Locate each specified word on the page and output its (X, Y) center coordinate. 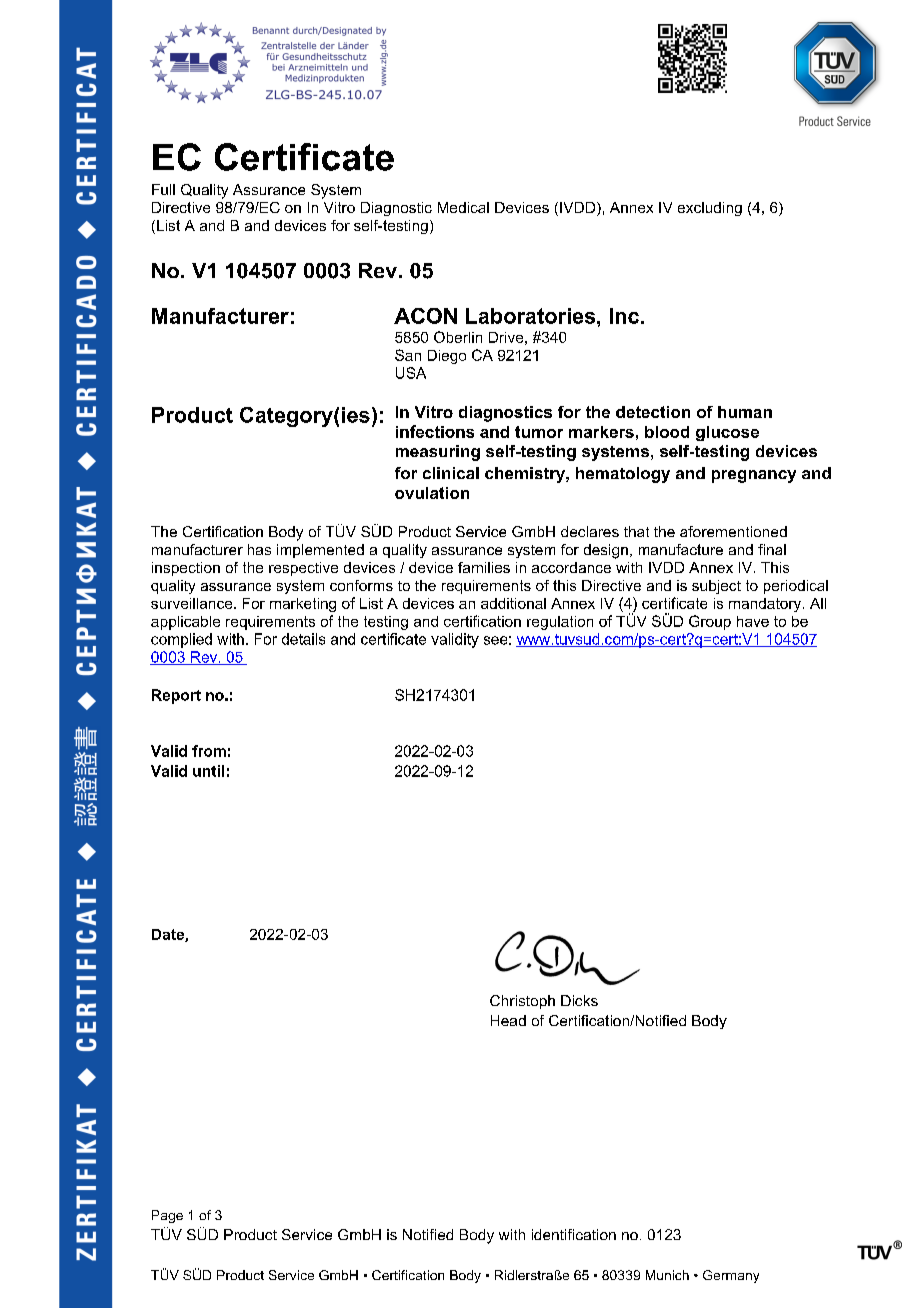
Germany (731, 1276)
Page (167, 1216)
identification (574, 1234)
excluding (710, 209)
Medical (463, 207)
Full (163, 189)
